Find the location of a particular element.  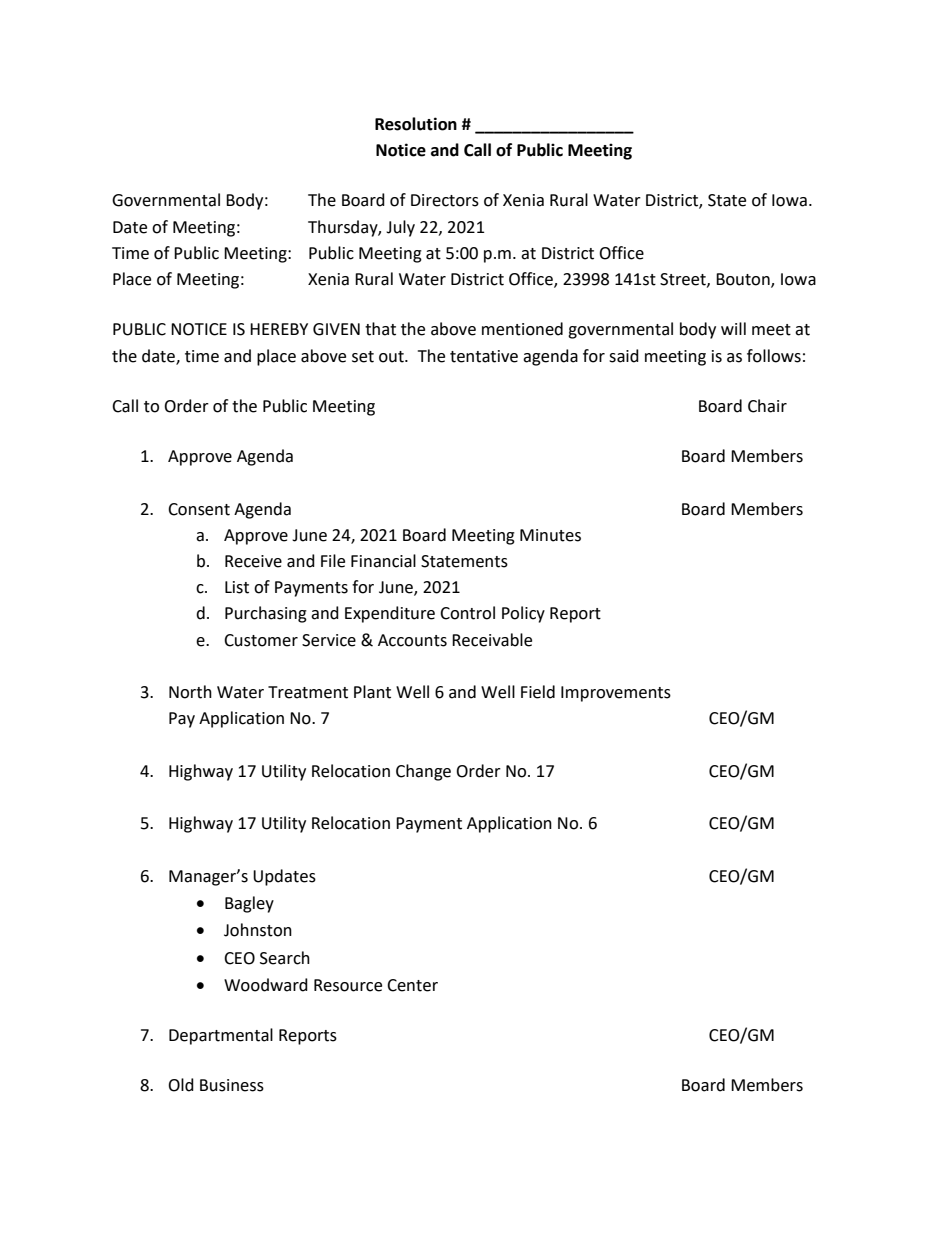

Bouton is located at coordinates (744, 280).
